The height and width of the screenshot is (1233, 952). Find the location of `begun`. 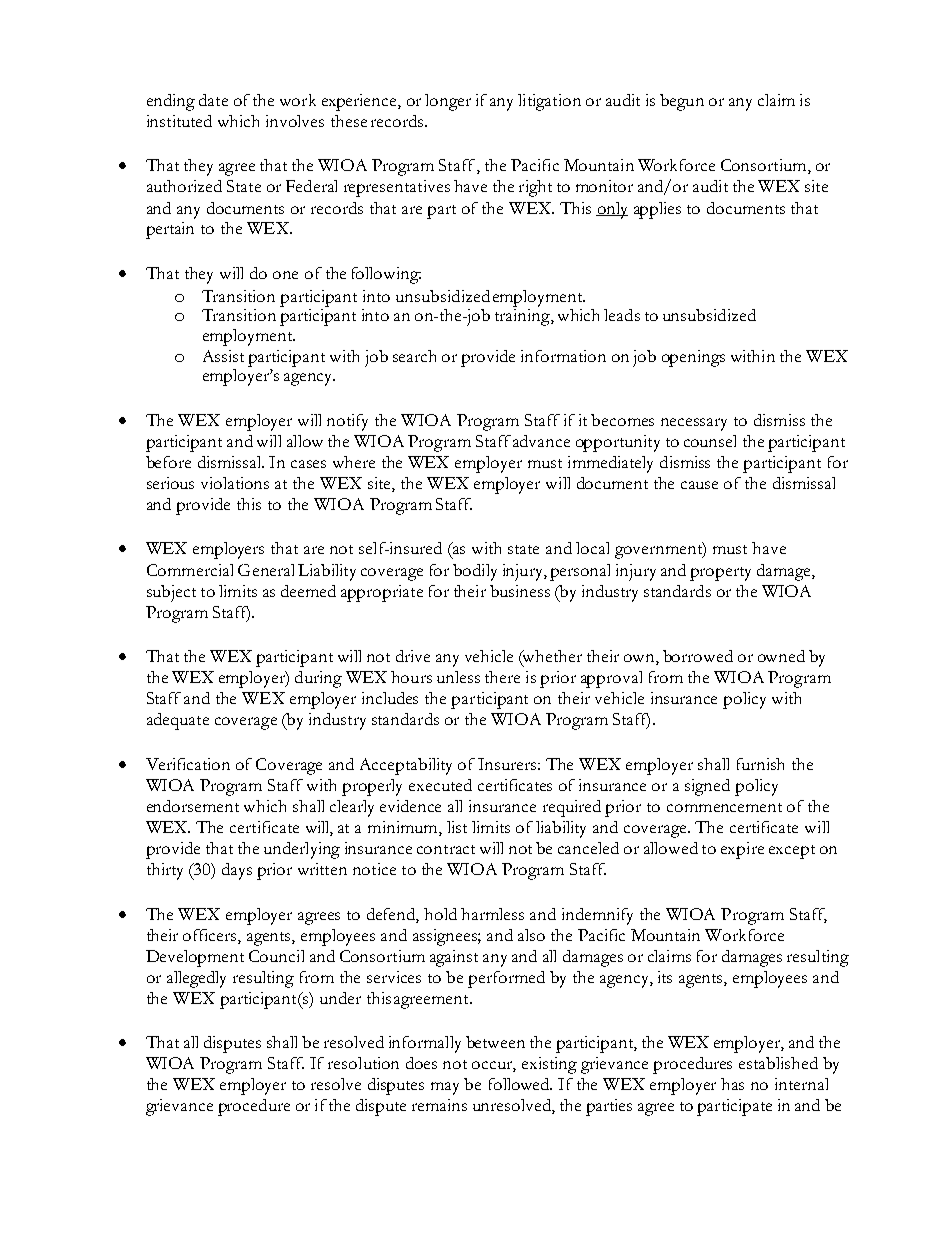

begun is located at coordinates (682, 102).
